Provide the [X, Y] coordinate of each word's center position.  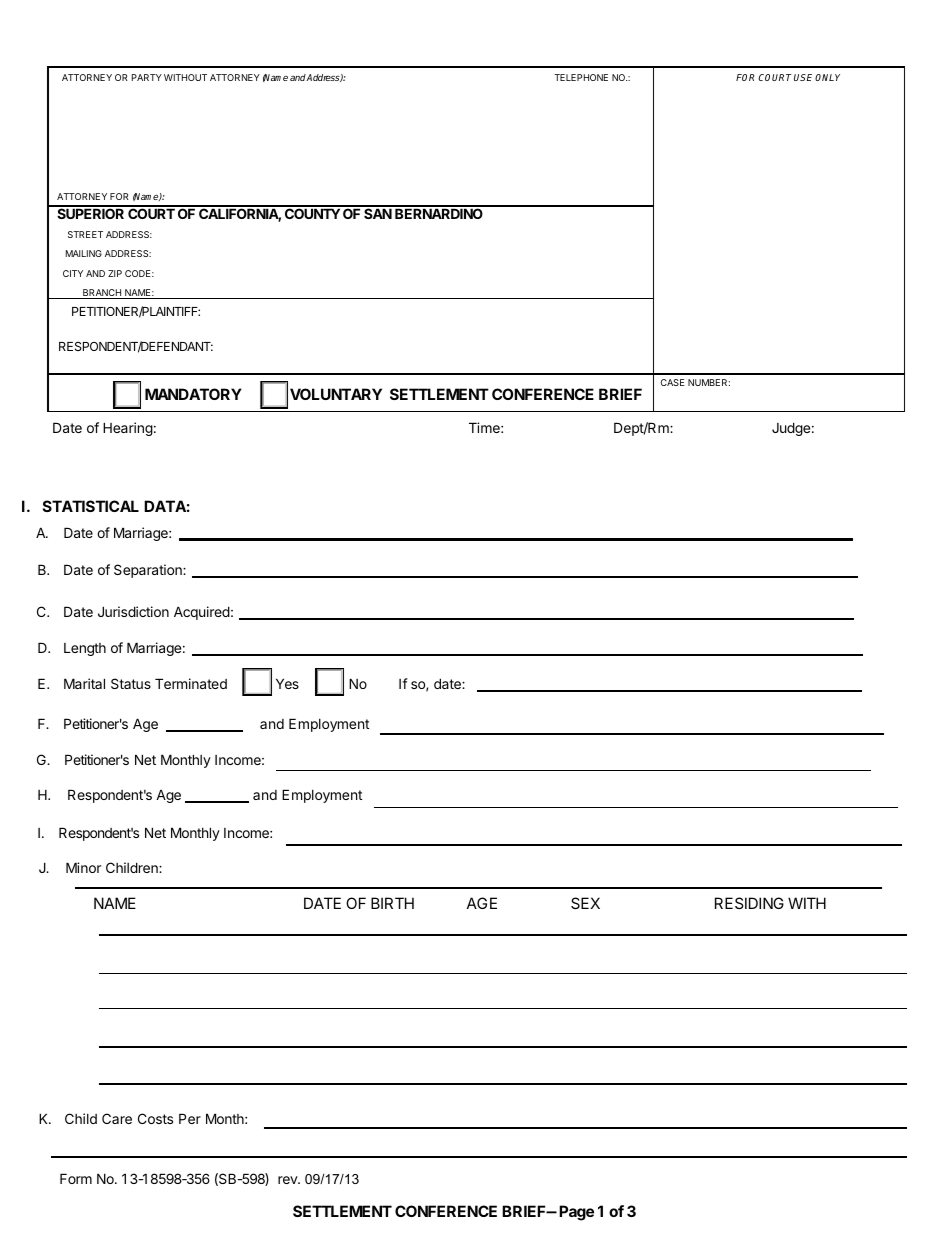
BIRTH [392, 903]
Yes [287, 683]
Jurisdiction [133, 611]
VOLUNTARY [336, 394]
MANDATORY [193, 394]
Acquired [202, 613]
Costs [155, 1118]
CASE [672, 382]
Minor [83, 867]
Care [117, 1118]
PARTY [147, 77]
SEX [585, 903]
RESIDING [749, 903]
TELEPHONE [581, 77]
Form [76, 1178]
